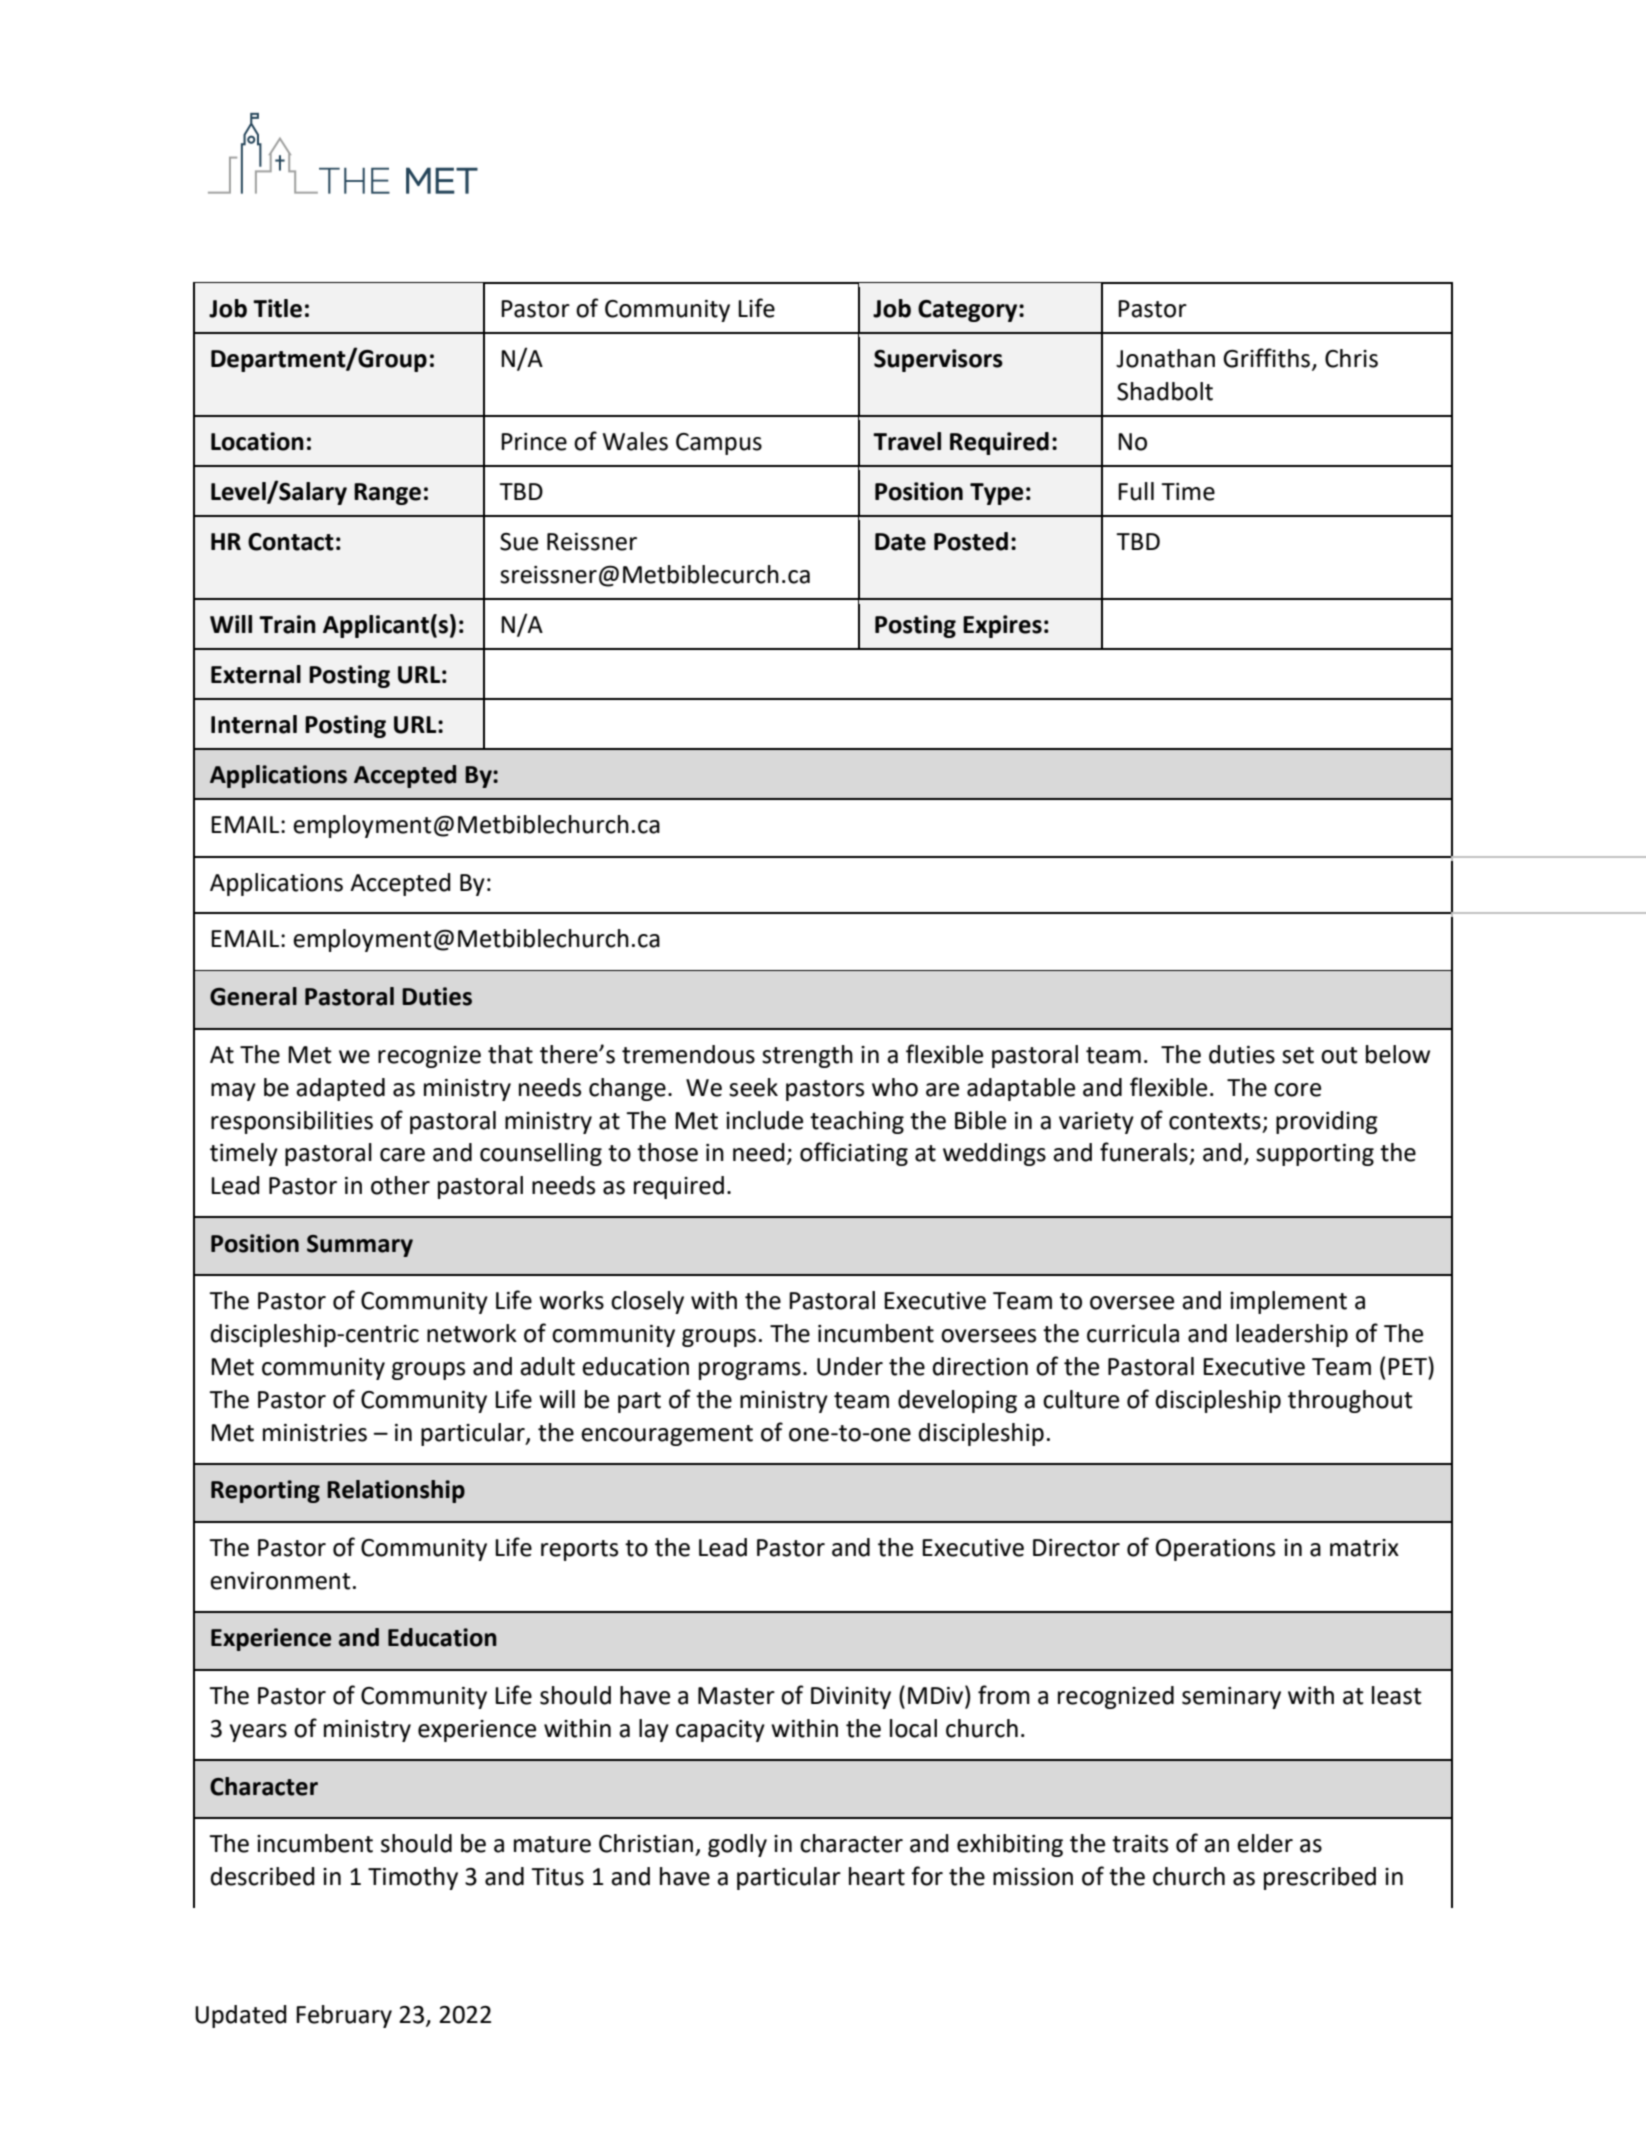 This document has width=1646, height=2131. Describe the element at coordinates (850, 1366) in the document. I see `Under` at that location.
